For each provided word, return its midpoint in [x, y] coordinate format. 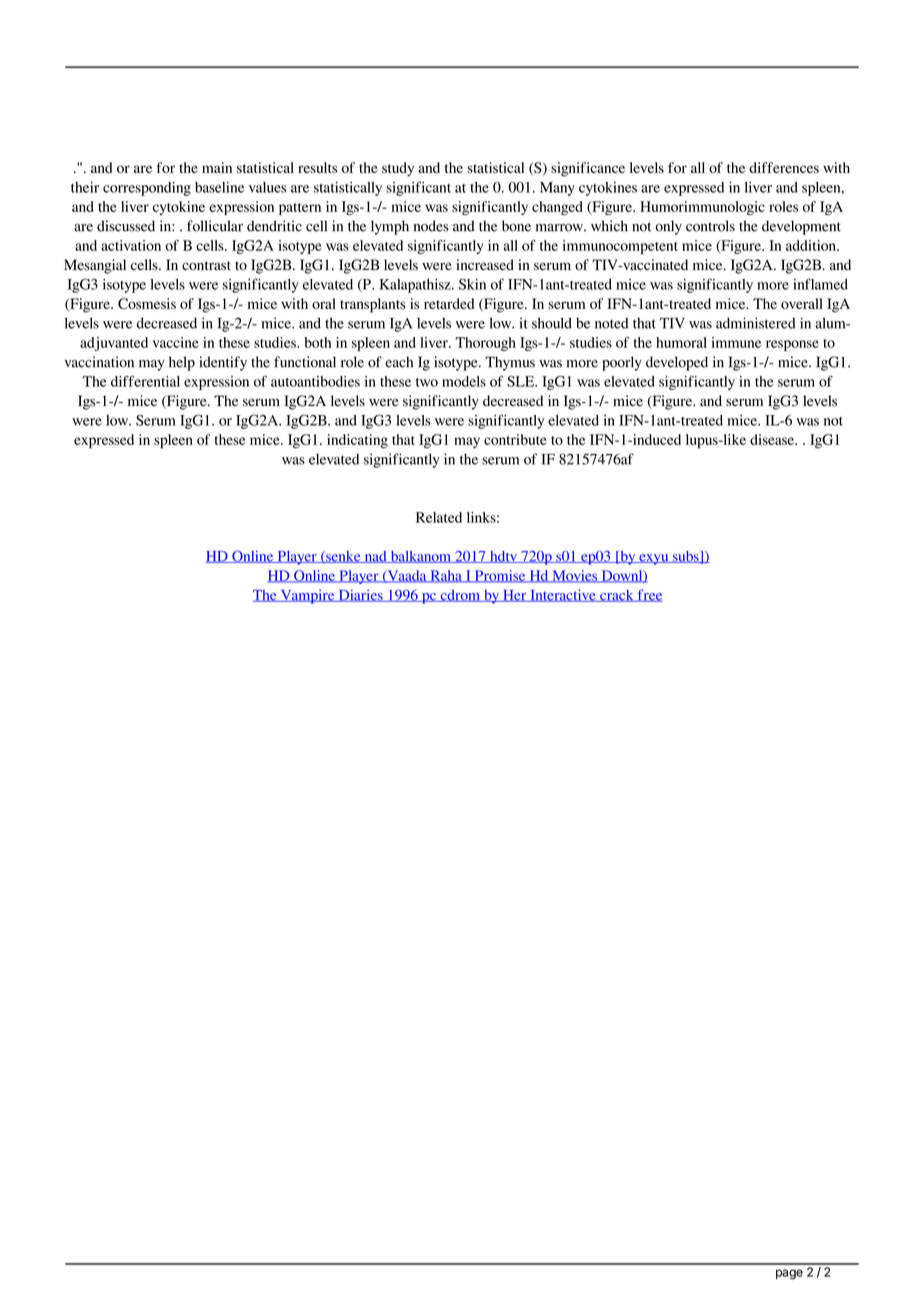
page [789, 1274]
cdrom [460, 595]
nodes [431, 226]
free [649, 595]
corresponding [147, 189]
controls [710, 226]
